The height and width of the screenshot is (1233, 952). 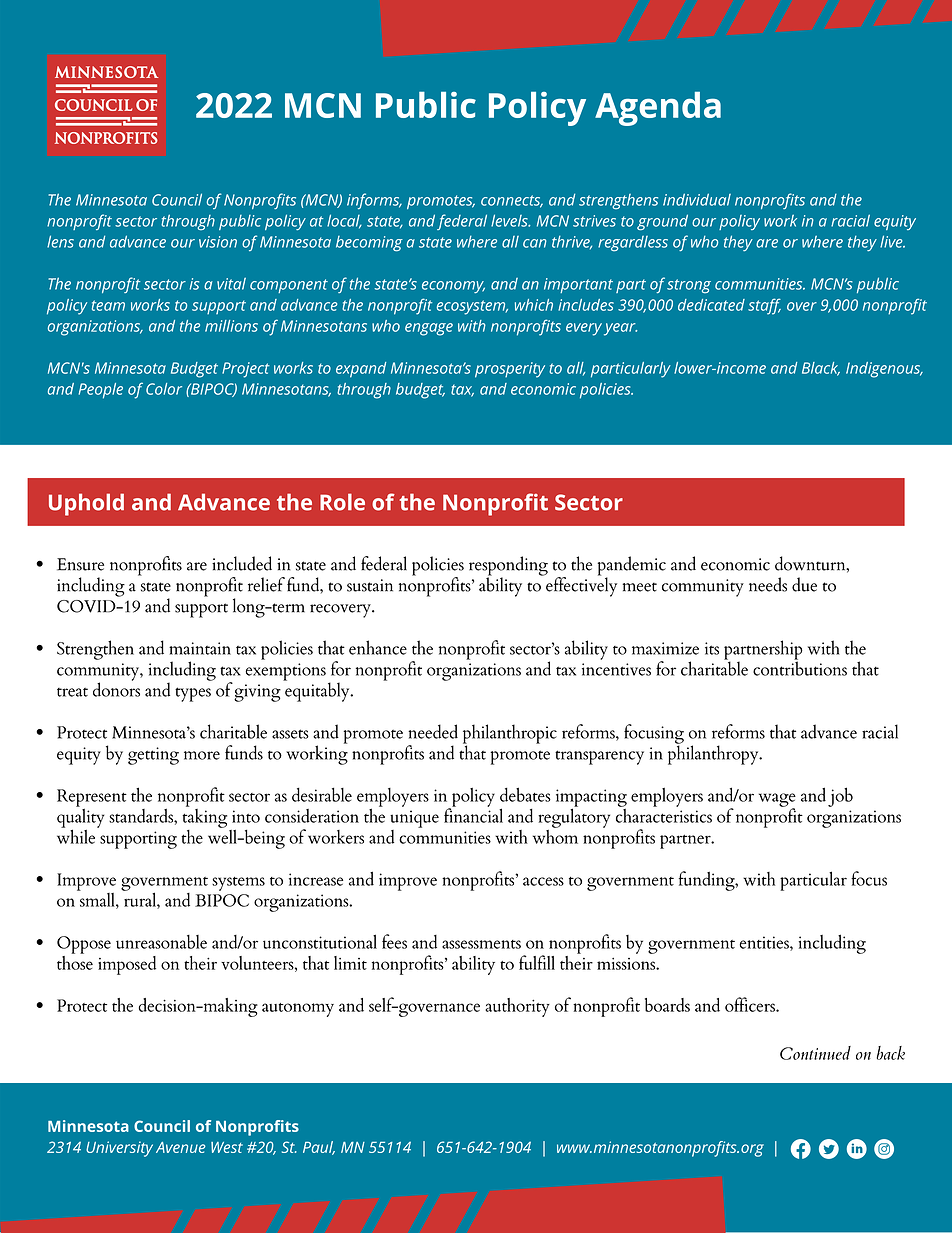 What do you see at coordinates (697, 199) in the screenshot?
I see `individual` at bounding box center [697, 199].
